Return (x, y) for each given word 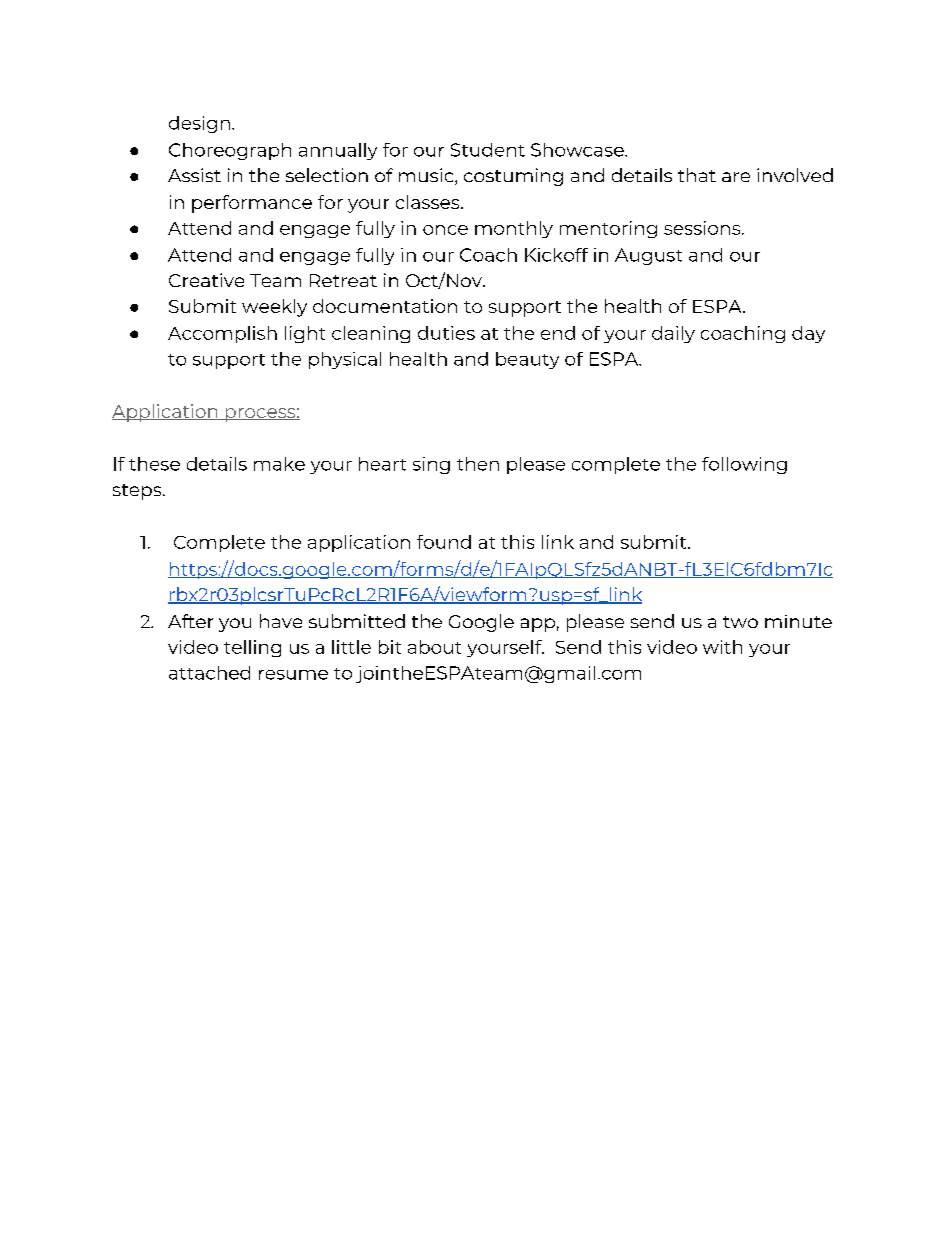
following (744, 465)
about (434, 647)
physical (345, 360)
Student (488, 150)
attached (209, 673)
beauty (527, 360)
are (736, 177)
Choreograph (230, 151)
